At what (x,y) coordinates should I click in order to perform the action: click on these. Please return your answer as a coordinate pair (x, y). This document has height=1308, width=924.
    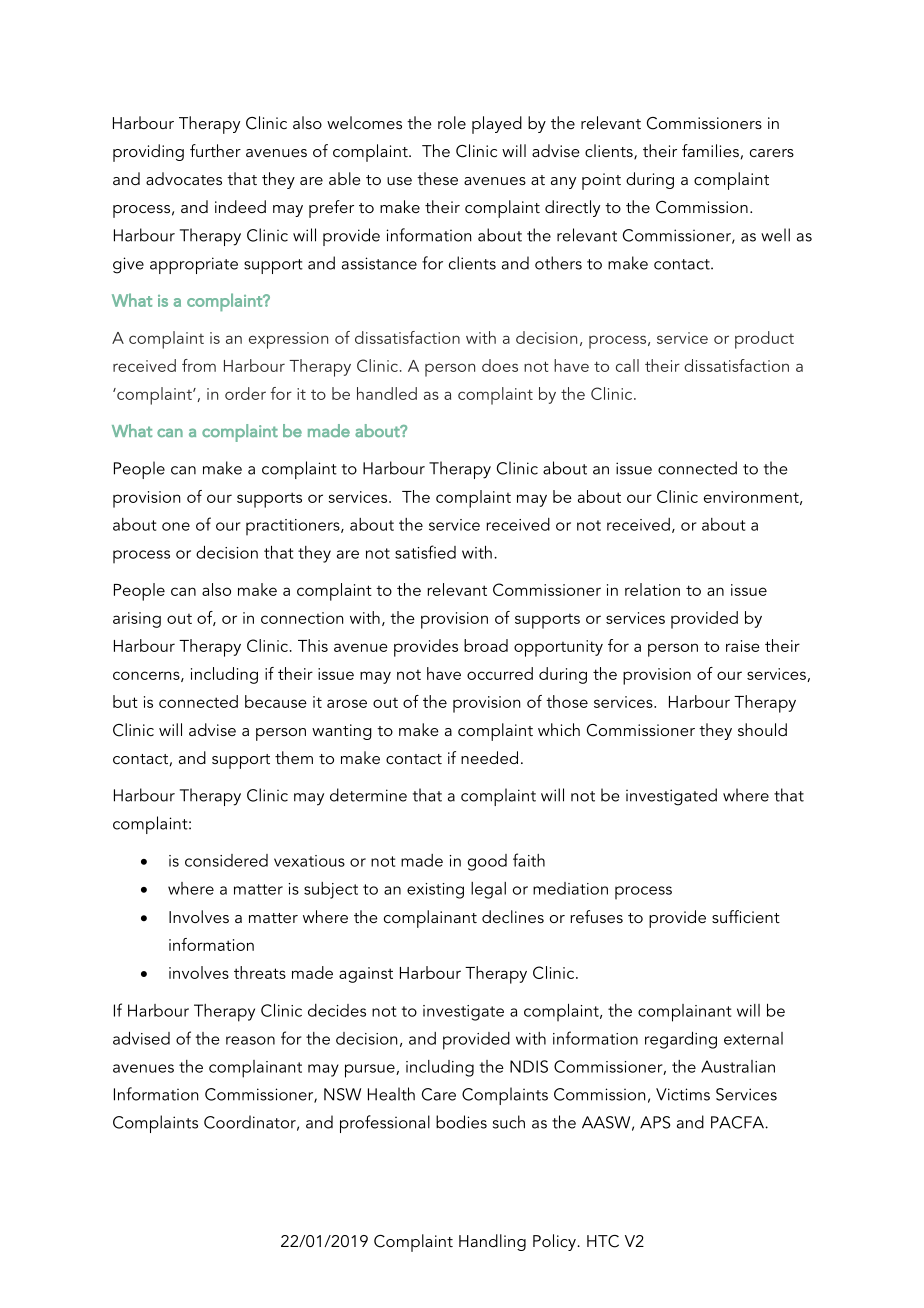
    Looking at the image, I should click on (437, 178).
